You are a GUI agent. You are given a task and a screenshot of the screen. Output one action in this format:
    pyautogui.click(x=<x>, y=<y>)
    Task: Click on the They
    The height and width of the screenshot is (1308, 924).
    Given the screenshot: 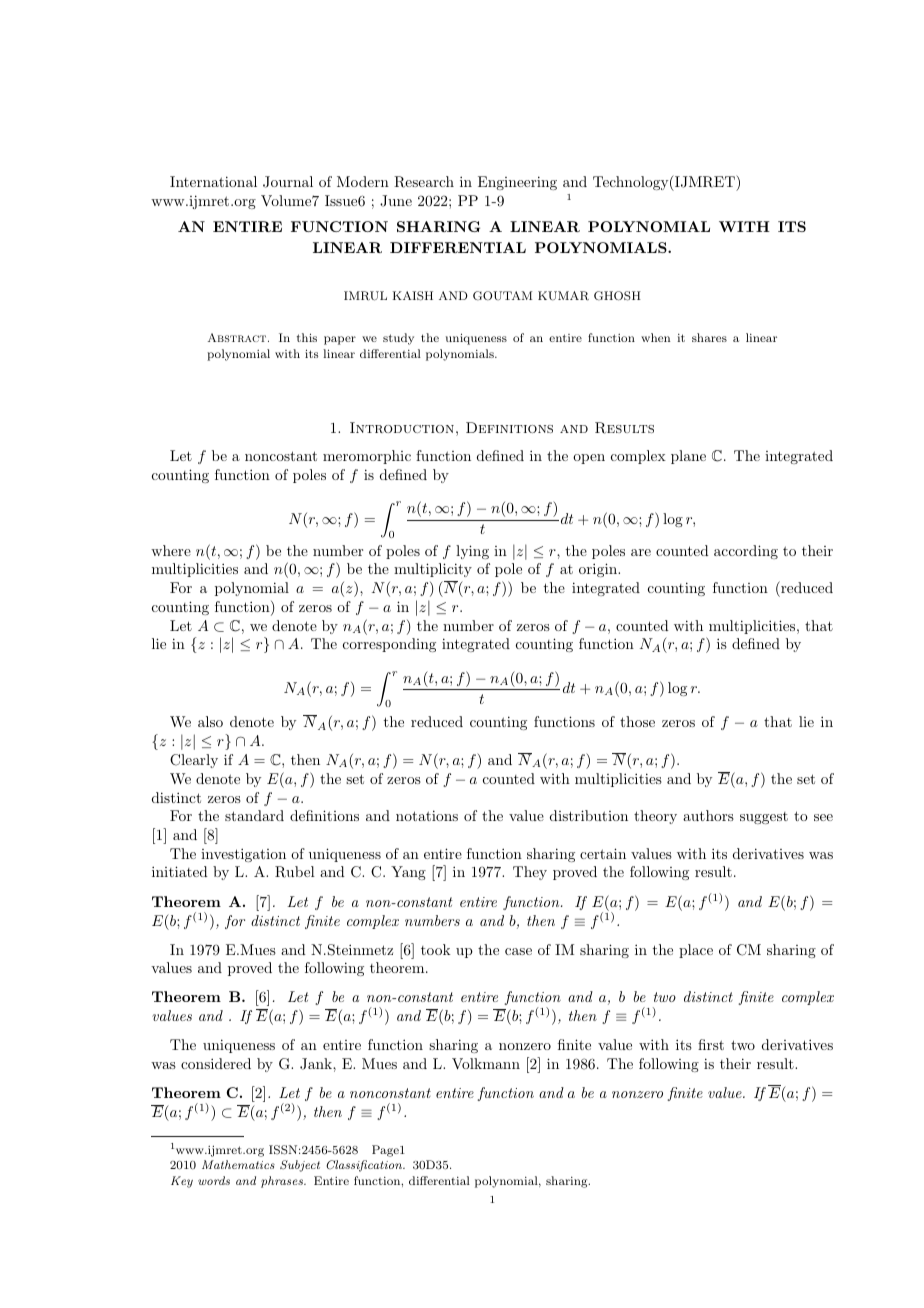 What is the action you would take?
    pyautogui.click(x=530, y=873)
